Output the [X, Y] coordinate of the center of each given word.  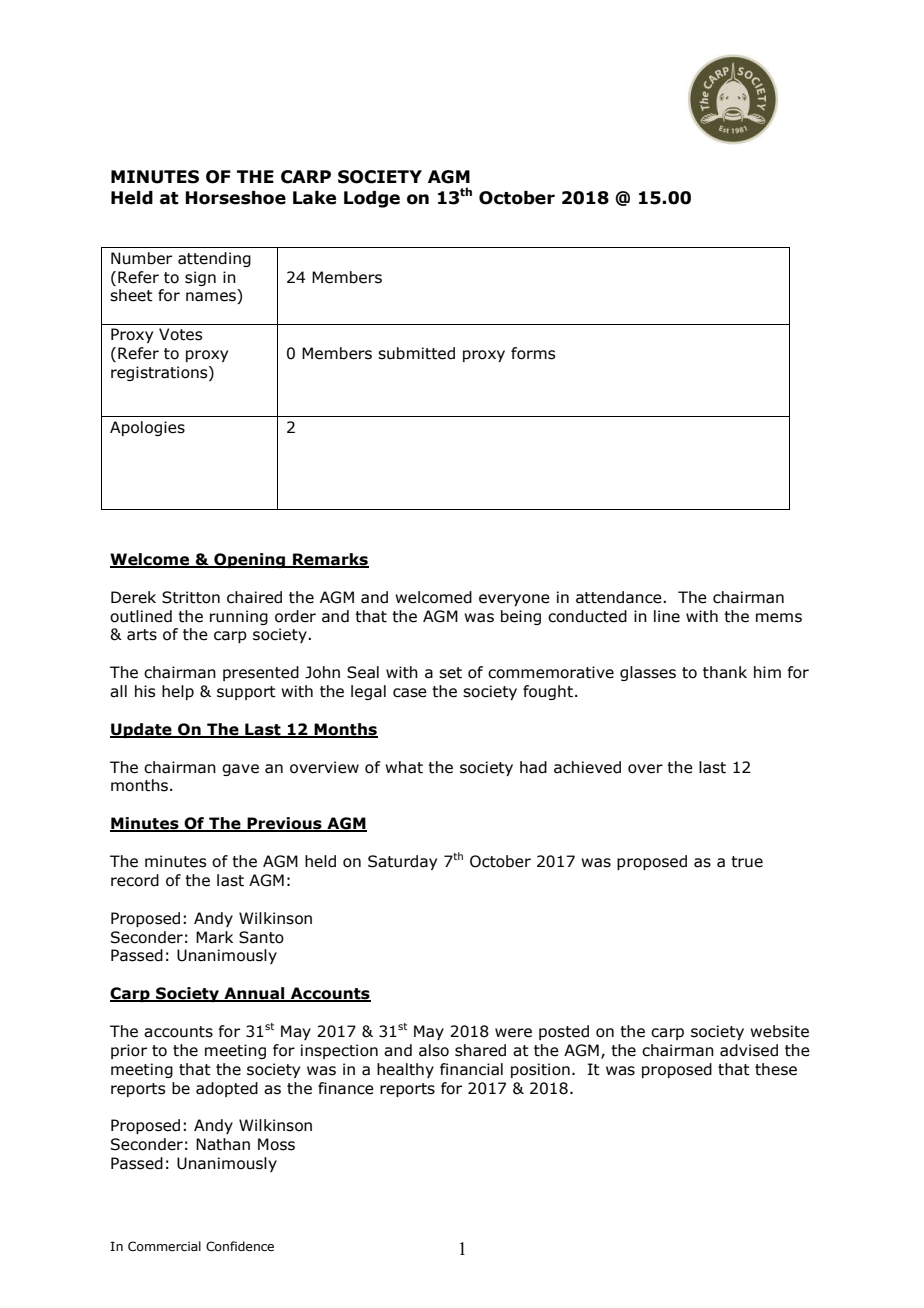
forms [533, 353]
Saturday [402, 862]
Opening [250, 560]
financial [471, 1069]
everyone [514, 600]
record [135, 880]
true [747, 862]
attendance [620, 597]
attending [214, 259]
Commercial [164, 1246]
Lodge [372, 199]
